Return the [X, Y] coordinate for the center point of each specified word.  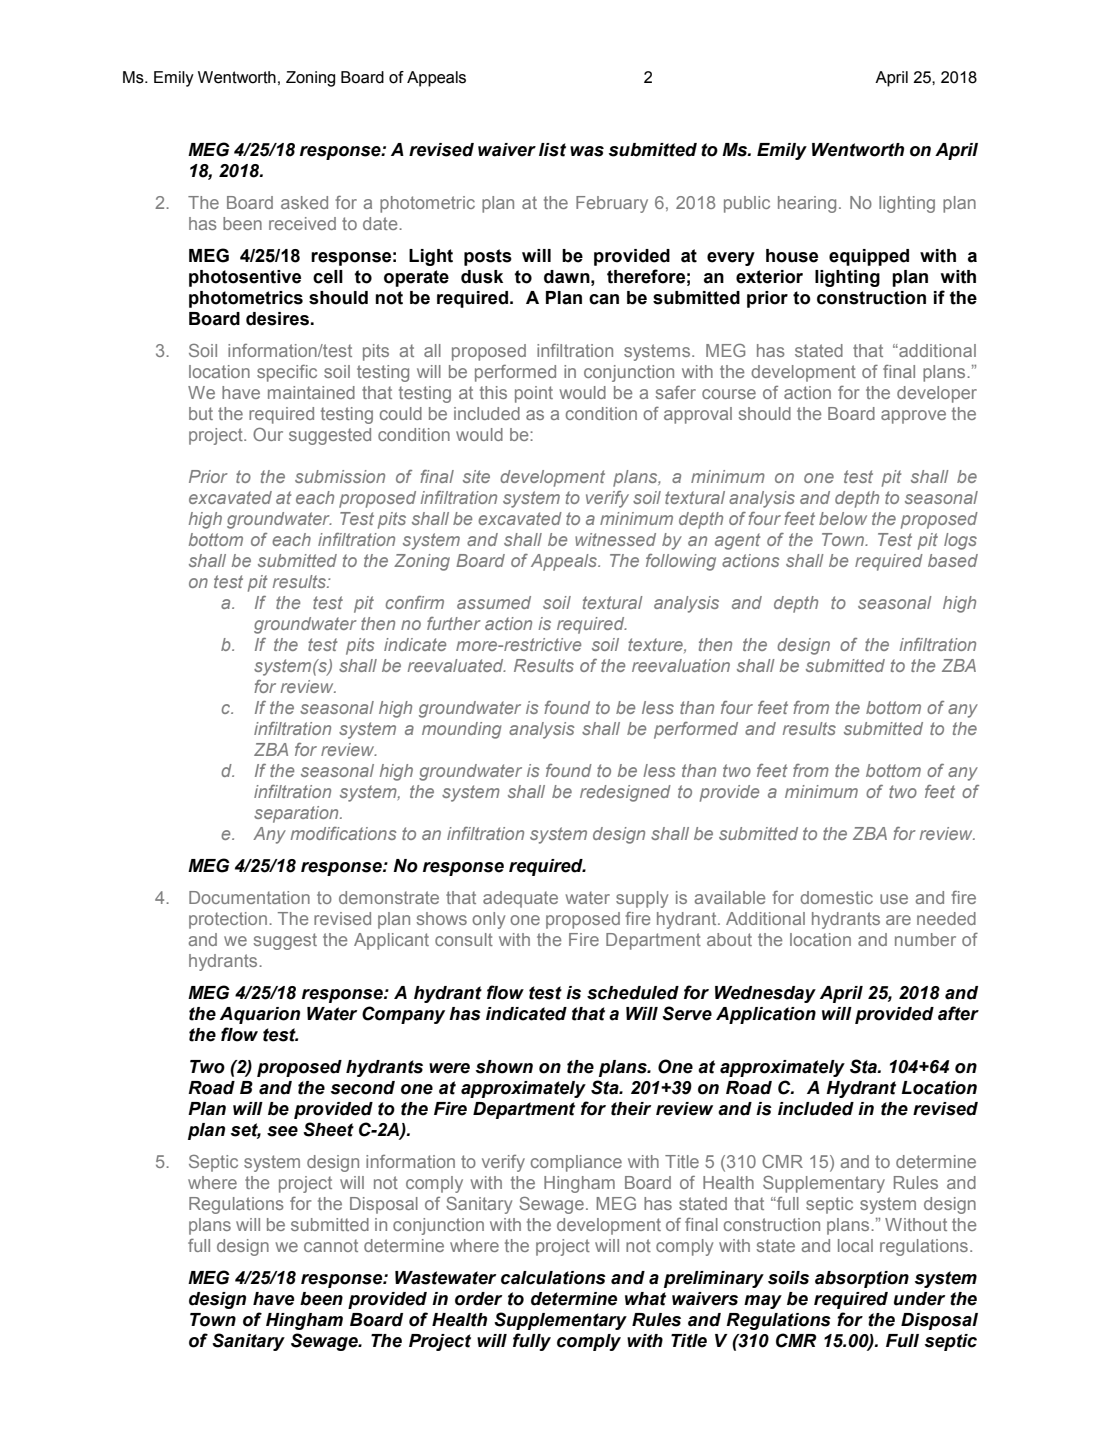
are [898, 920]
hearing [807, 204]
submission [340, 476]
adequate [520, 899]
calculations [553, 1278]
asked [304, 202]
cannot [331, 1245]
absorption [862, 1279]
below [843, 518]
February [612, 204]
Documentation [249, 897]
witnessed [615, 539]
